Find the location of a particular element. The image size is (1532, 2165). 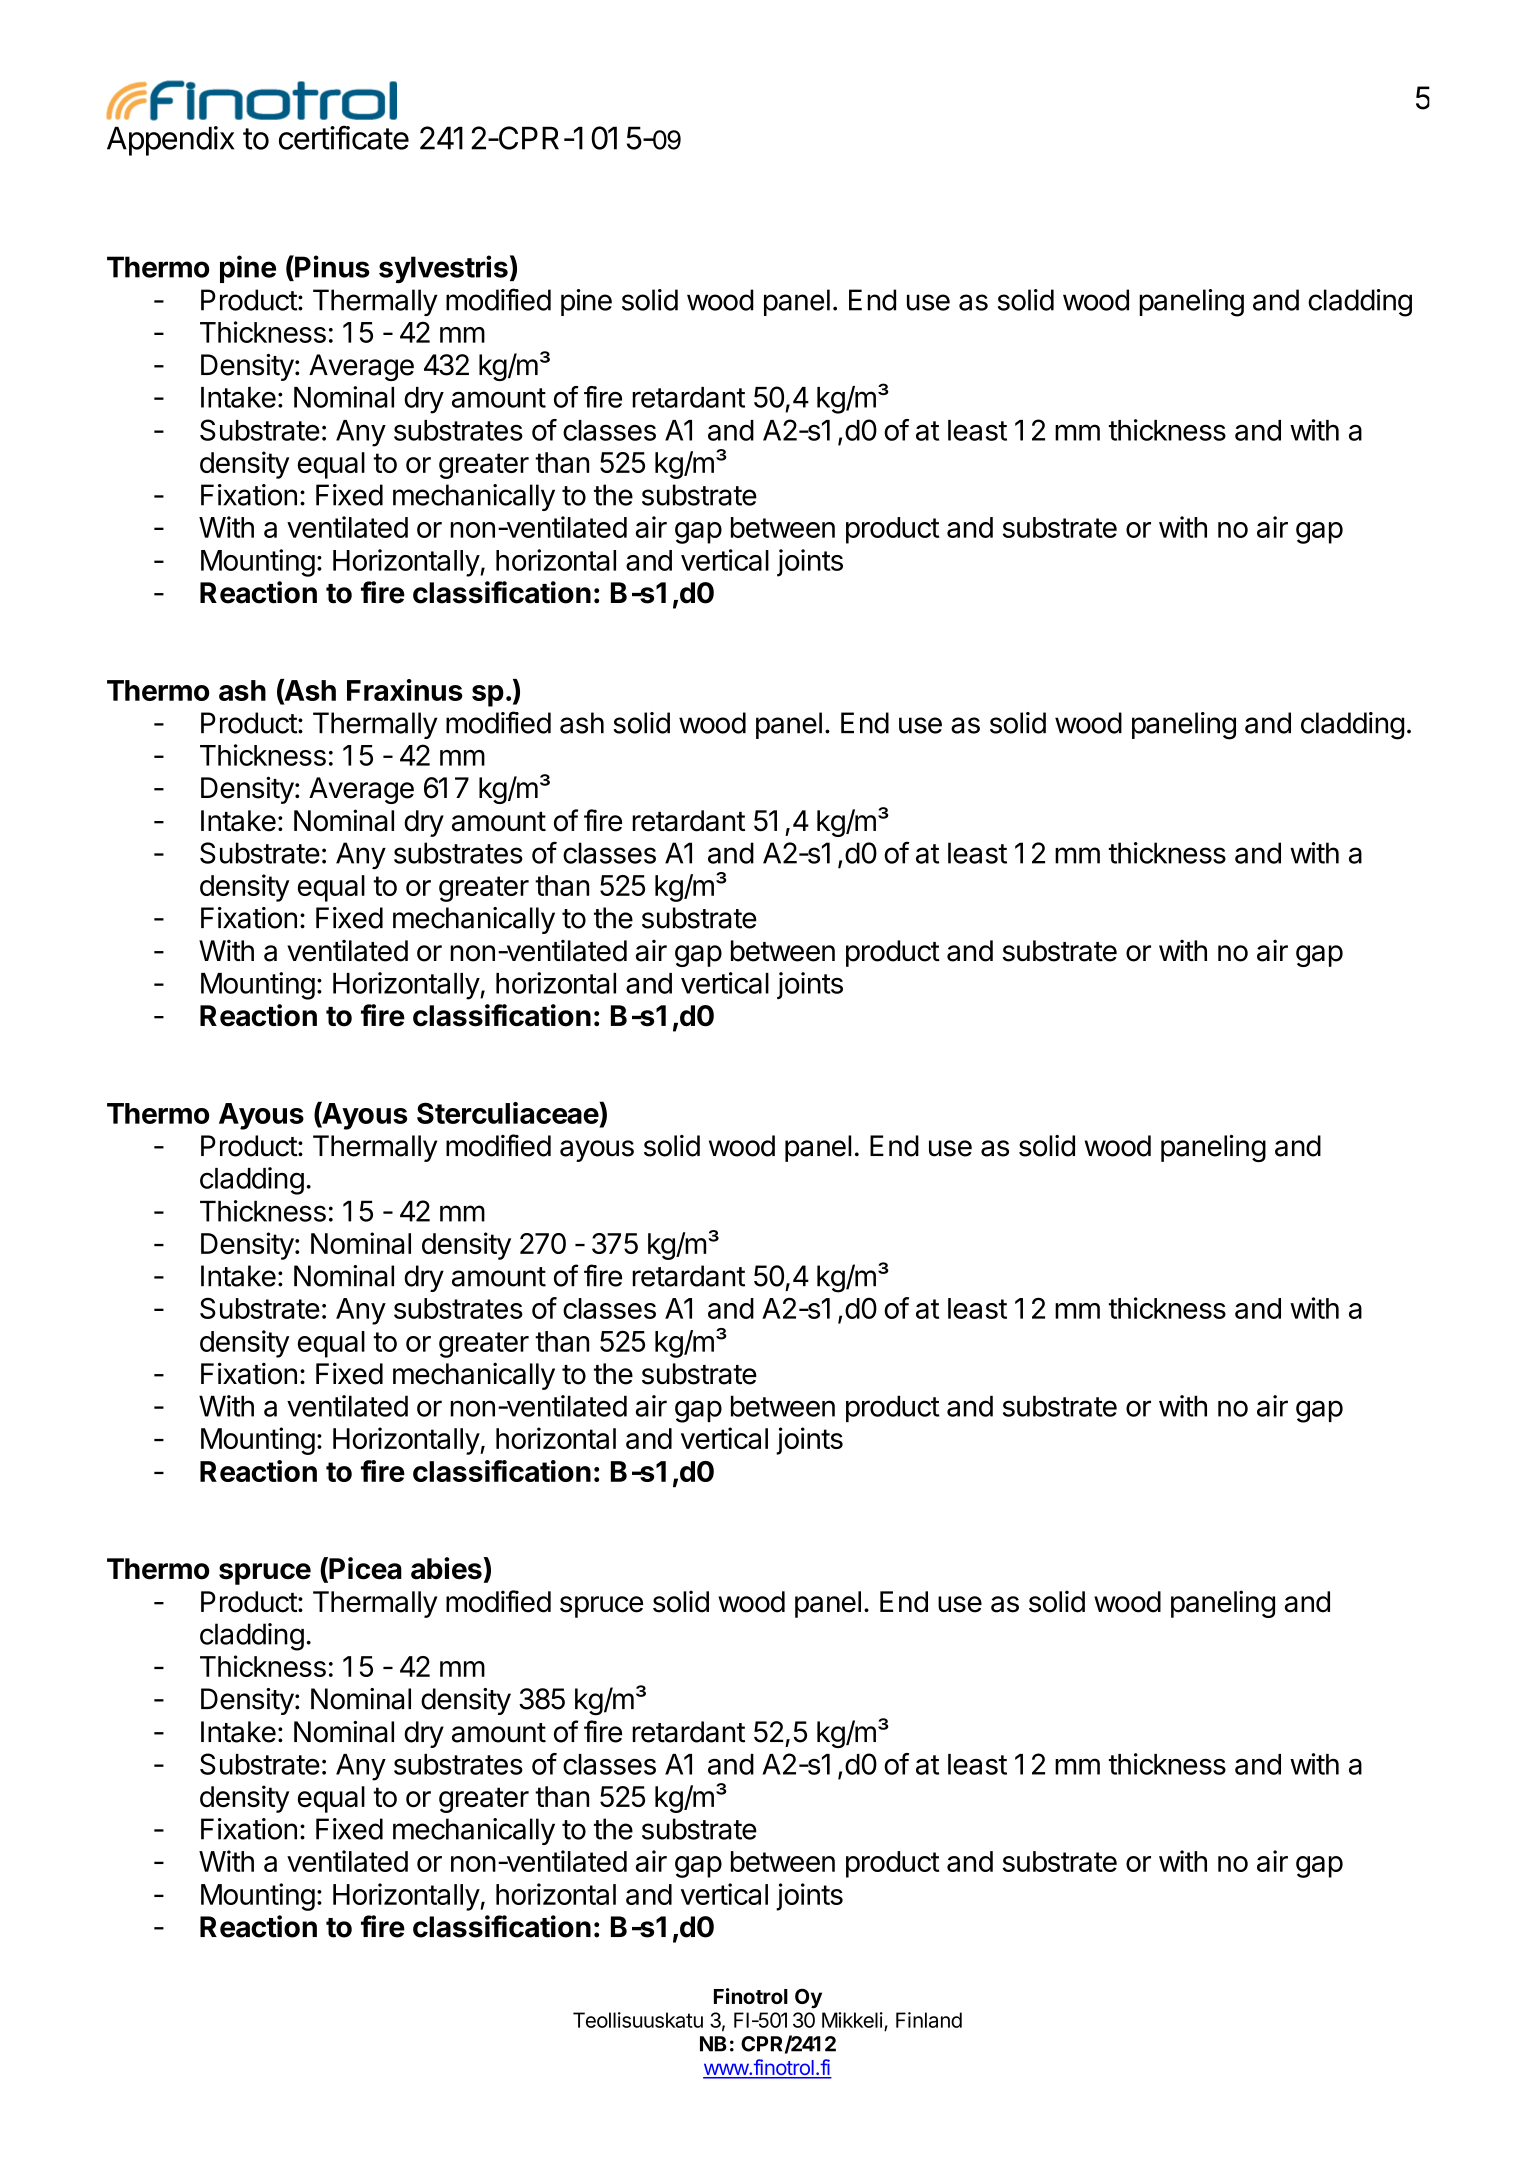

Appendix is located at coordinates (170, 141).
